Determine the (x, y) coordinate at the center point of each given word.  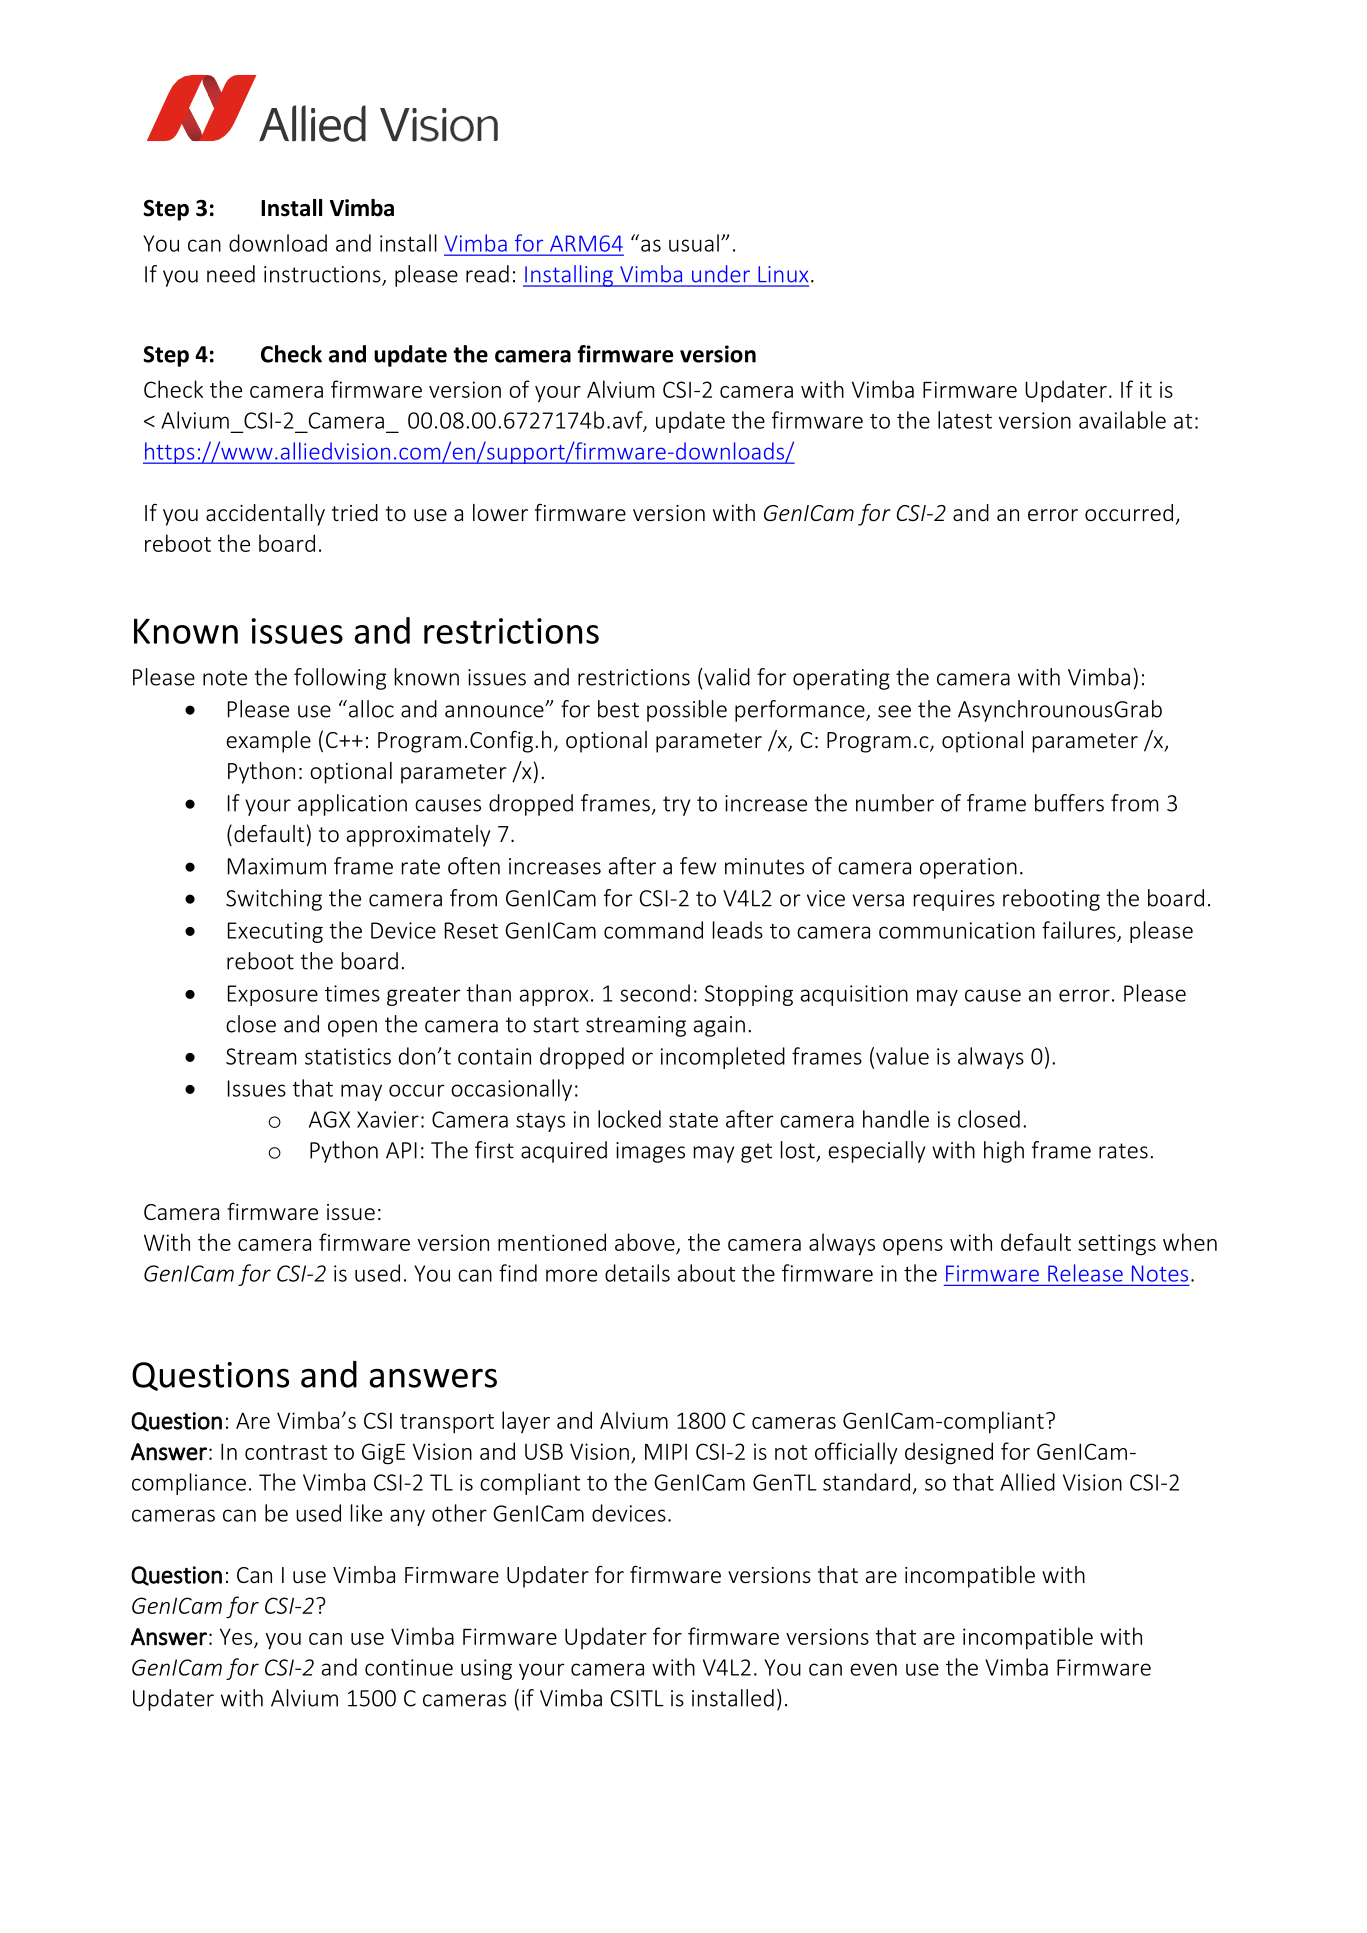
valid (726, 677)
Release (1085, 1273)
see (894, 711)
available (1122, 420)
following (340, 679)
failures (1079, 930)
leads (738, 930)
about (706, 1273)
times (352, 993)
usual (694, 243)
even (873, 1669)
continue (409, 1667)
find (518, 1273)
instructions (323, 275)
